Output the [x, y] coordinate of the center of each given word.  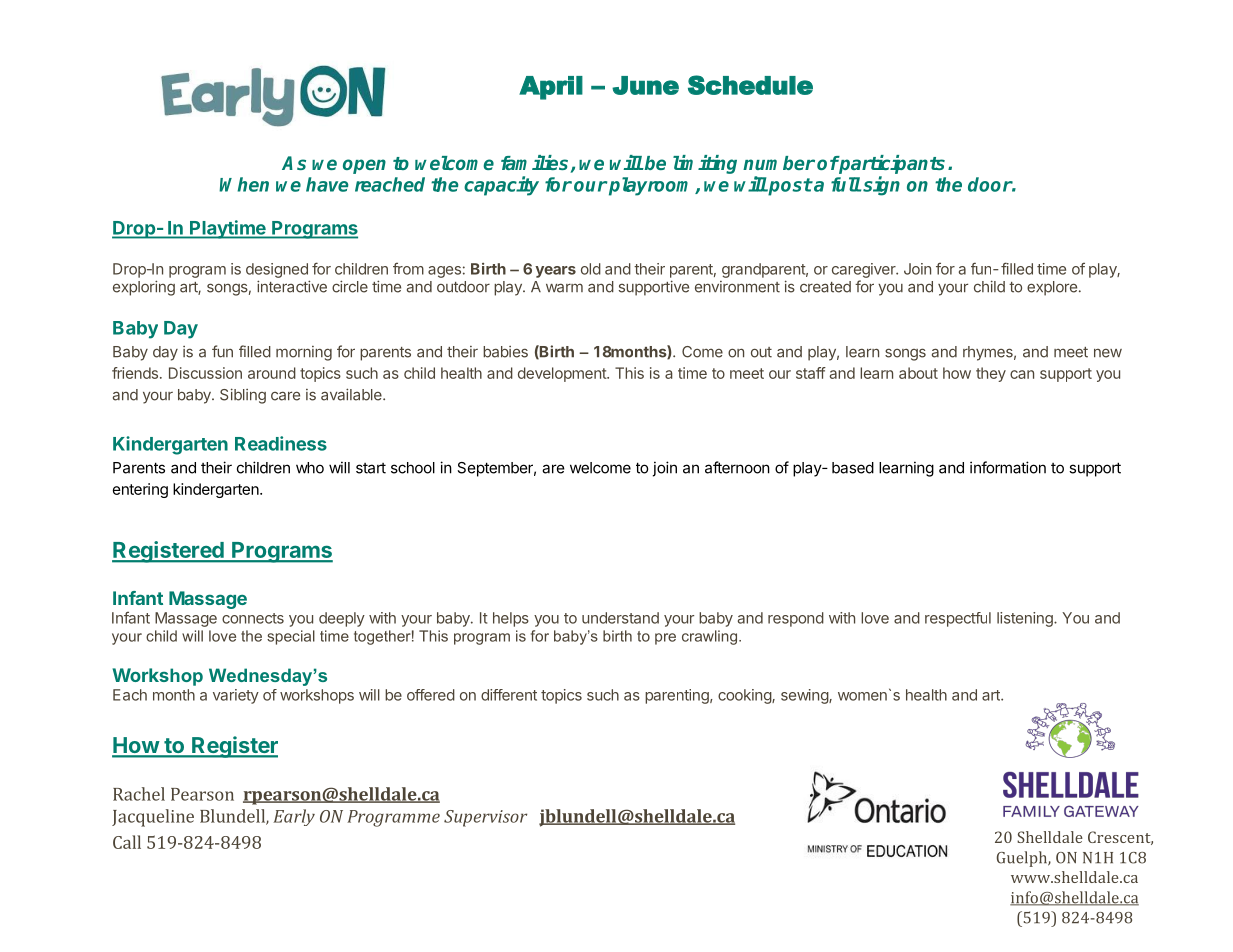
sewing [805, 696]
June [645, 85]
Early [294, 817]
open [364, 166]
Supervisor [485, 818]
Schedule [750, 85]
